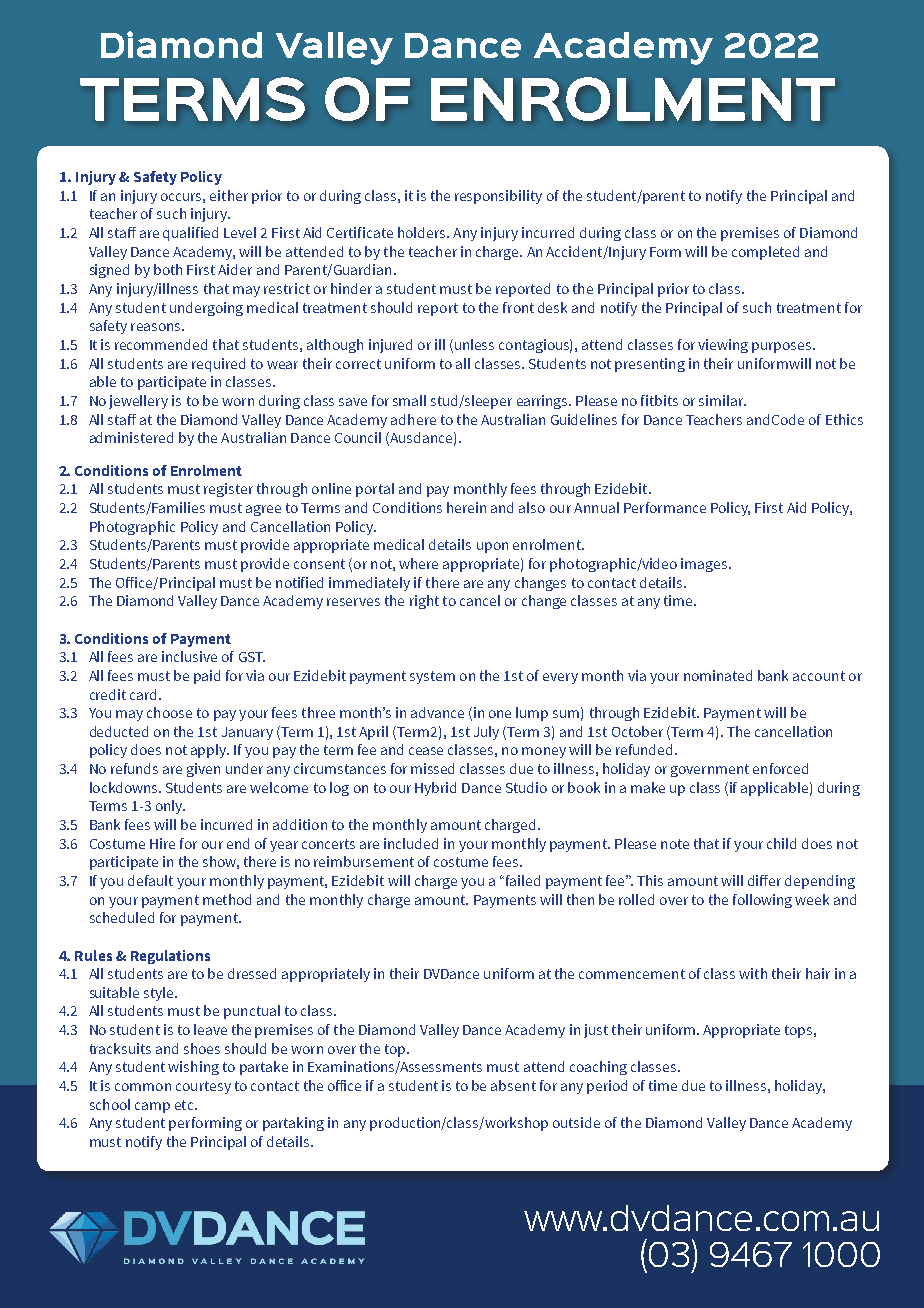 This page has width=924, height=1308. What do you see at coordinates (170, 807) in the page?
I see `only` at bounding box center [170, 807].
